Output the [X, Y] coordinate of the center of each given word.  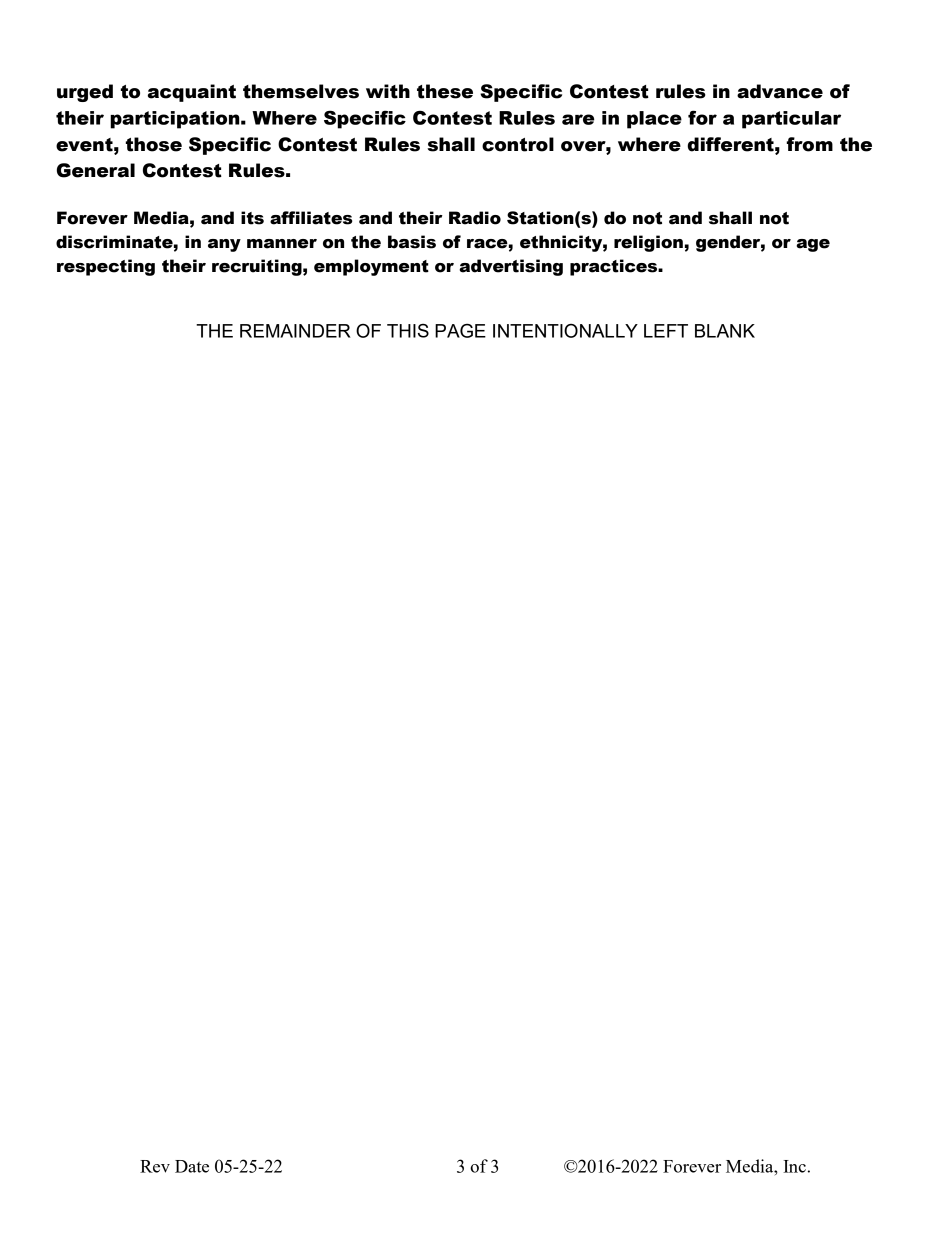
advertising [511, 267]
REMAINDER [295, 331]
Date [192, 1166]
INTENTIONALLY [565, 331]
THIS [408, 331]
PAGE [460, 330]
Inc [794, 1166]
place [654, 120]
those [154, 144]
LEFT [666, 331]
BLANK [725, 331]
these [445, 91]
